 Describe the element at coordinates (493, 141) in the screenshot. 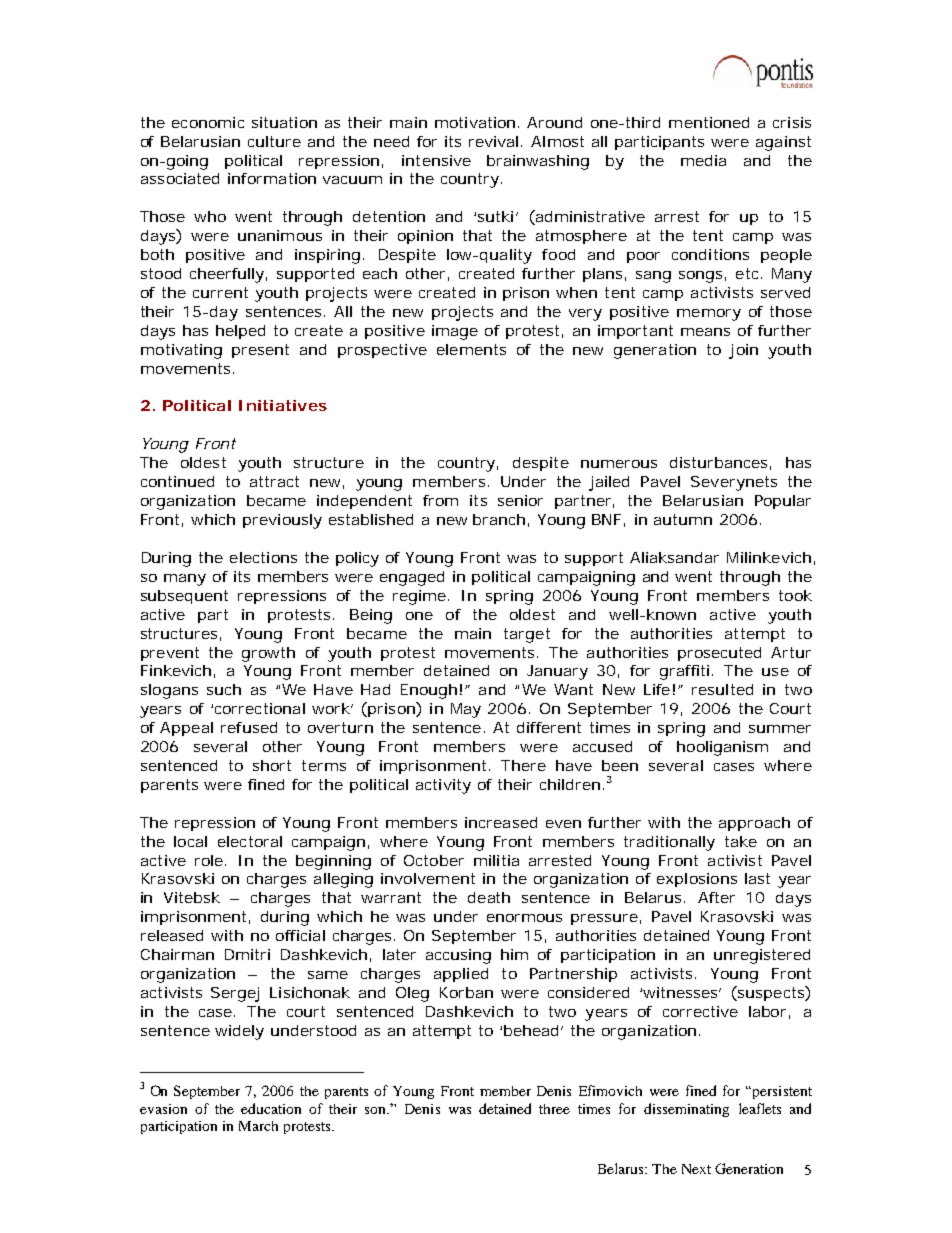

I see `revival` at that location.
